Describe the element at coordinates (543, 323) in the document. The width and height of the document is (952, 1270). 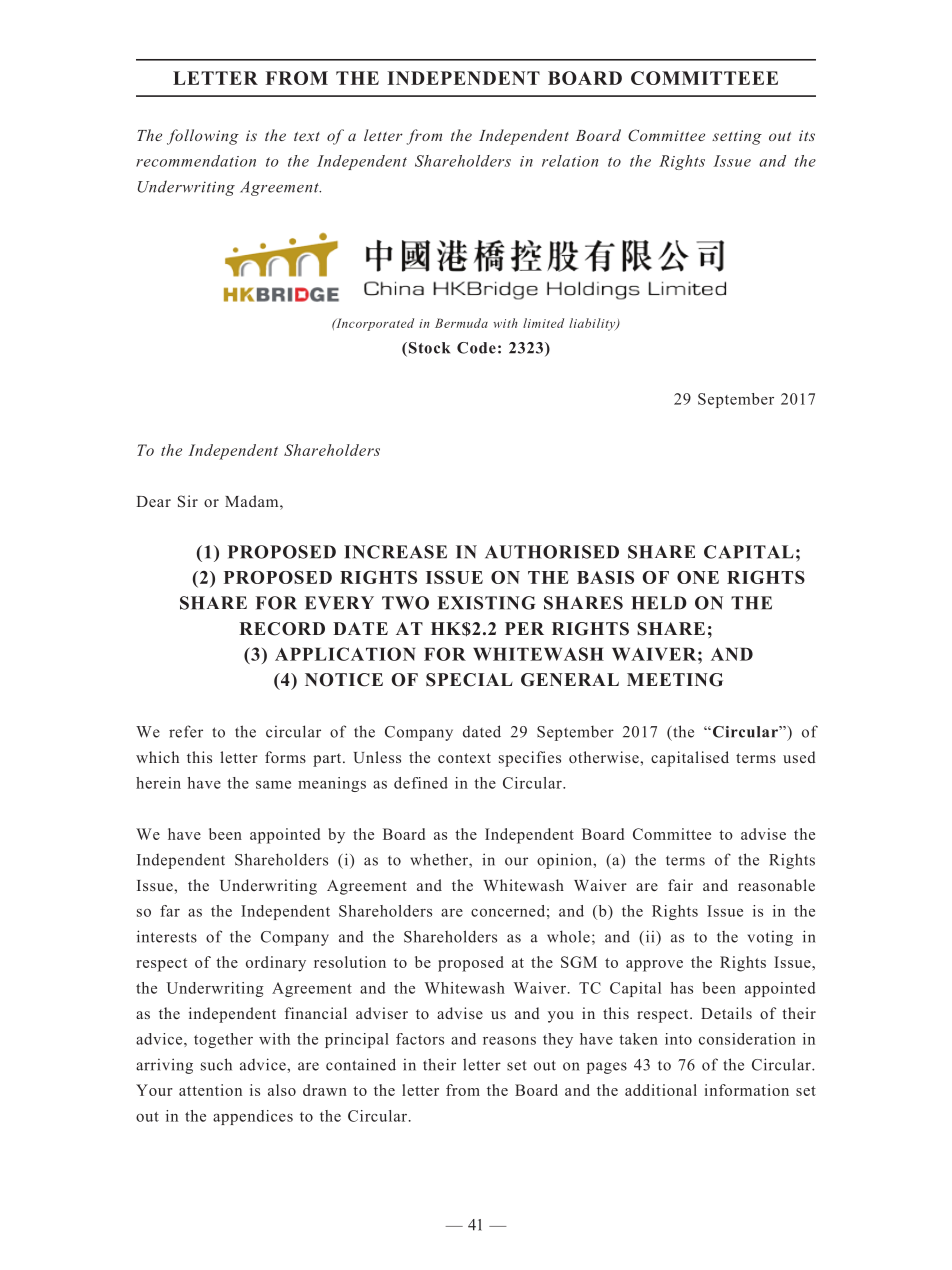
I see `limited` at that location.
